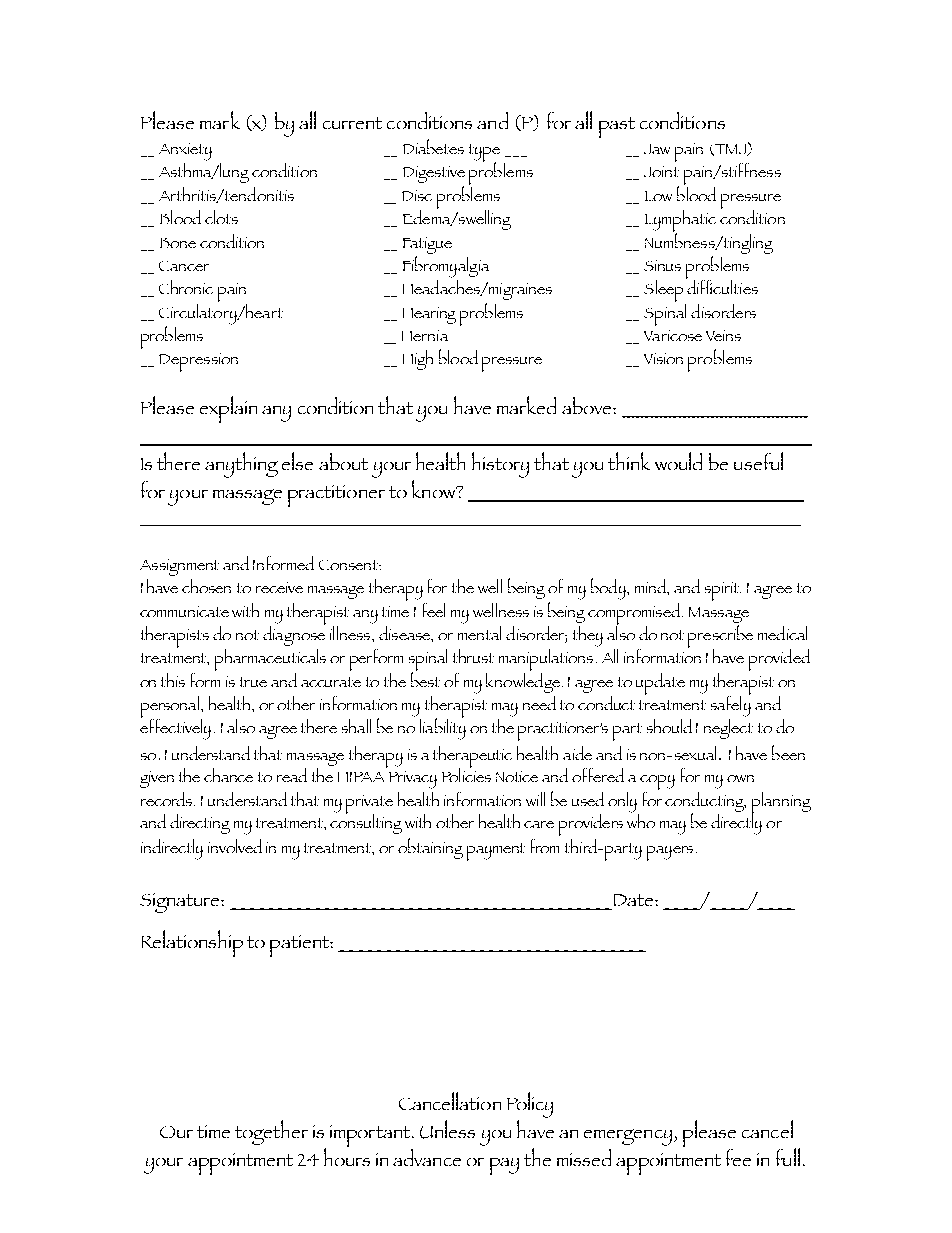  I want to click on type, so click(484, 154).
